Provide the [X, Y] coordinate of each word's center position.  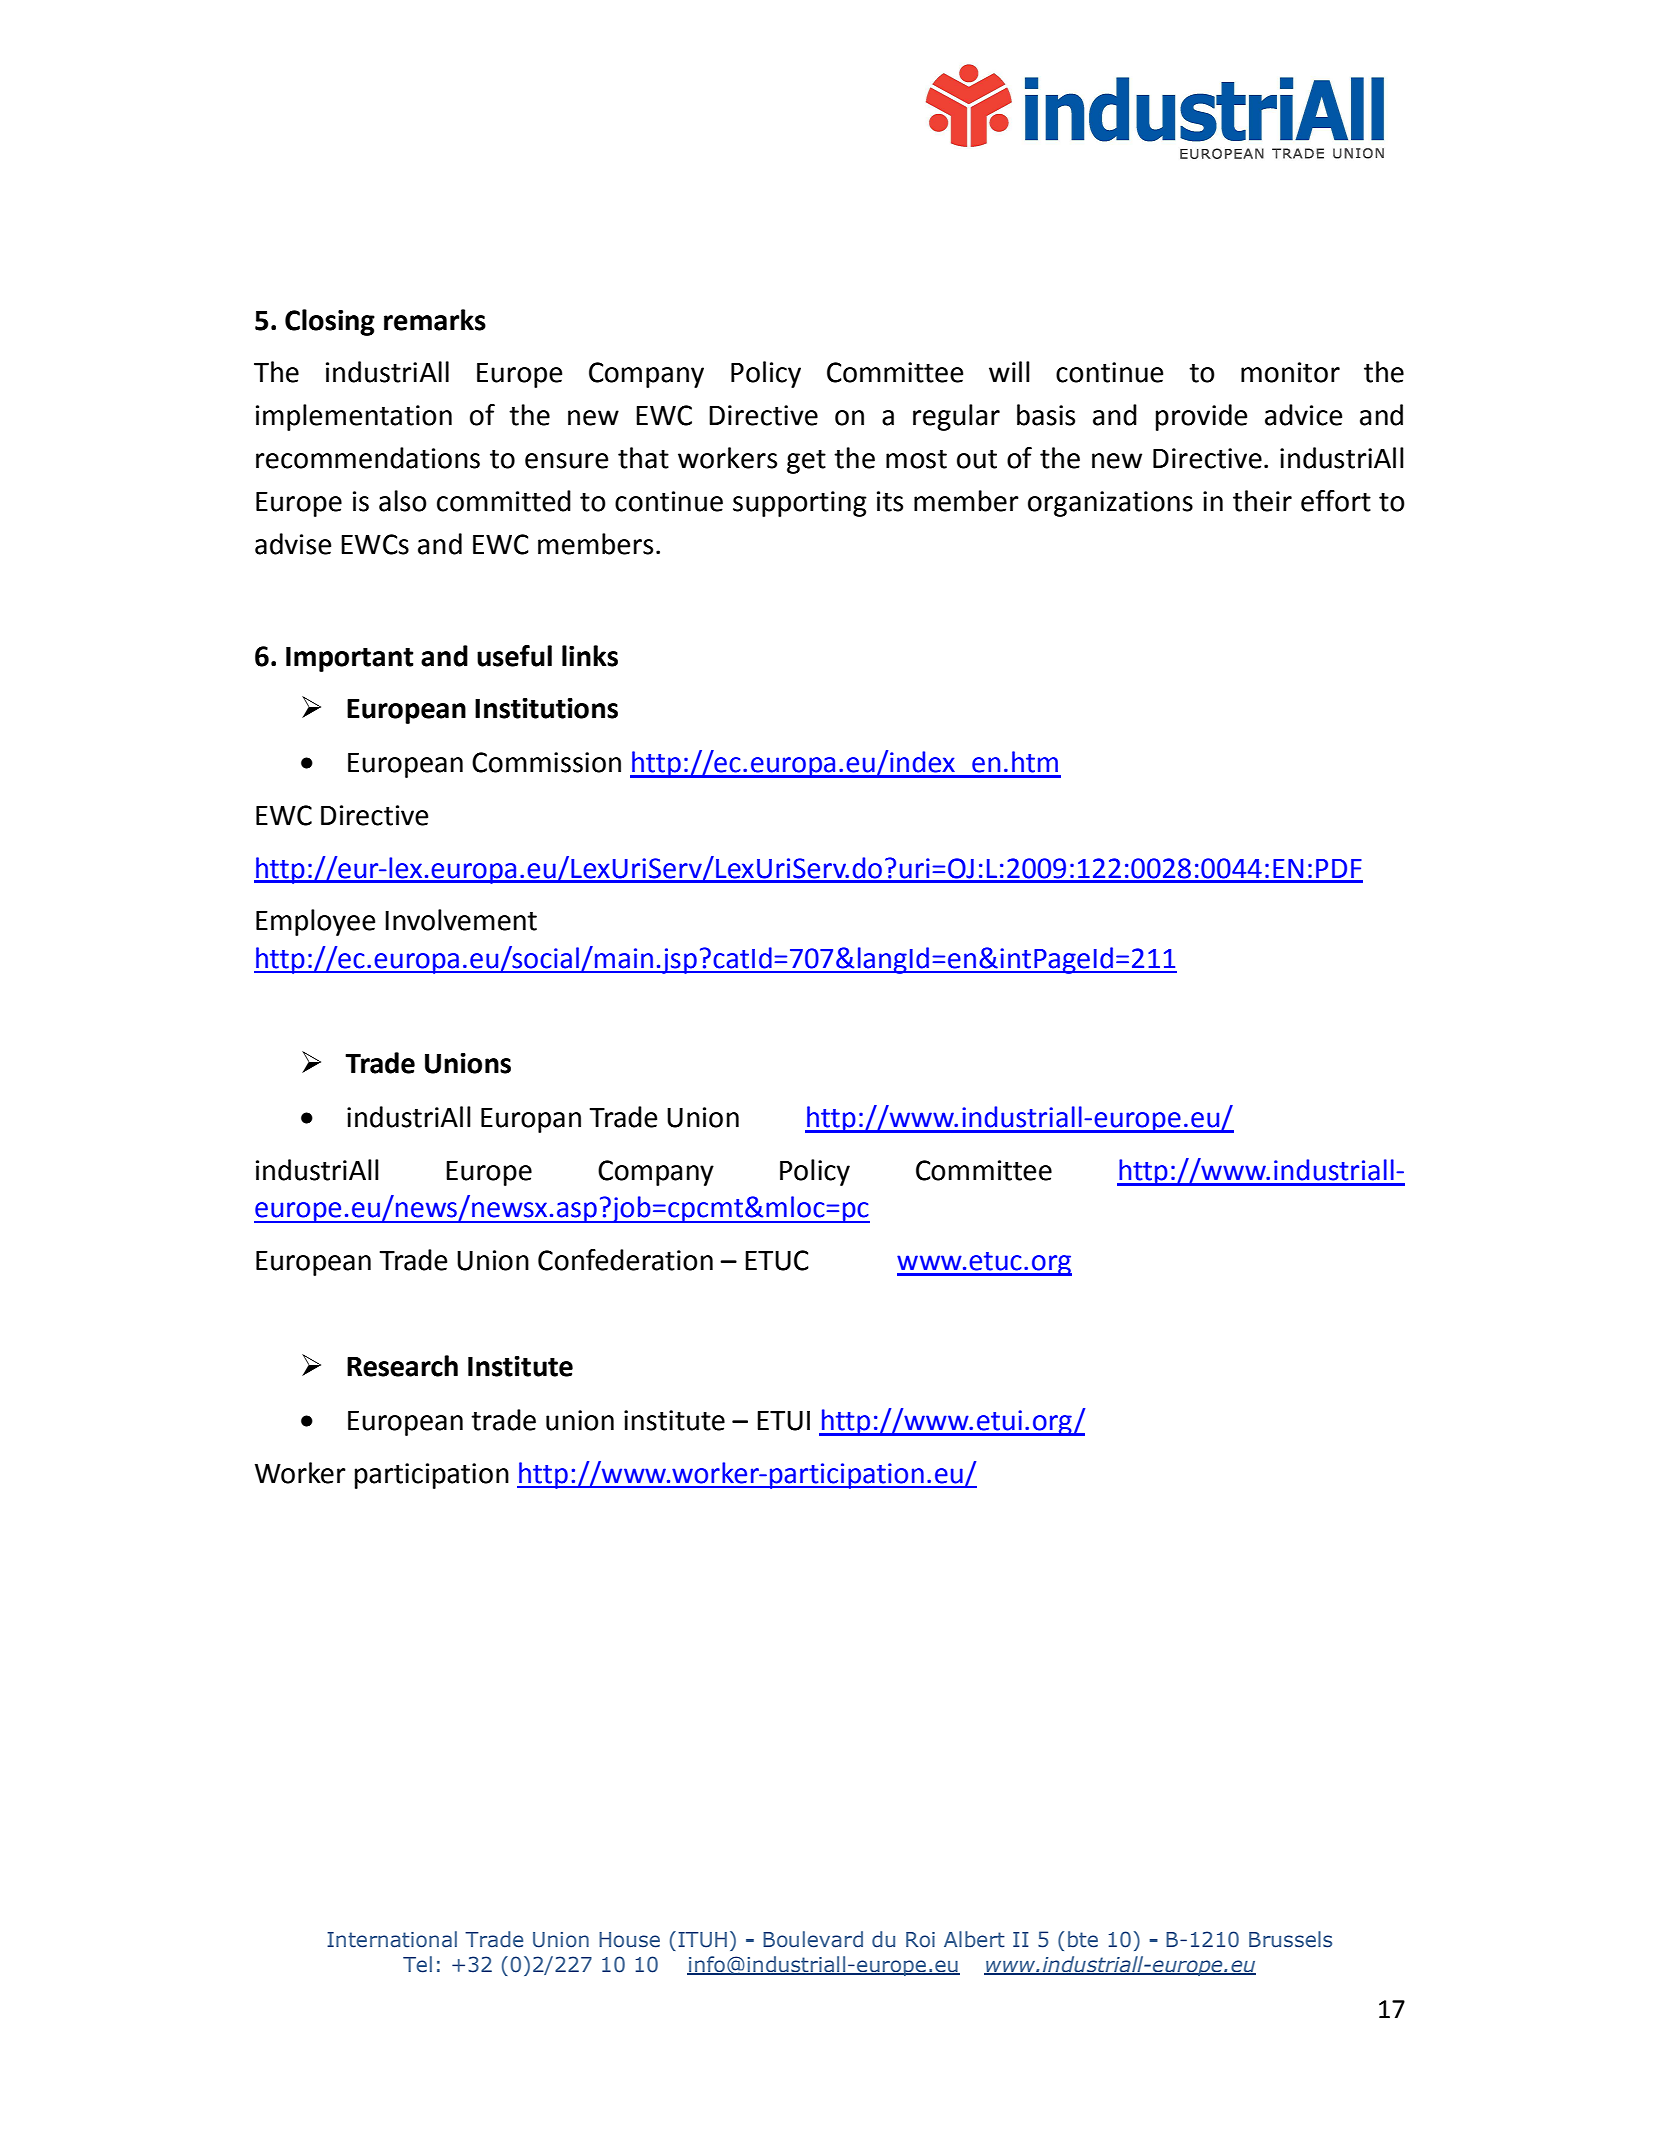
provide [1201, 417]
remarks [435, 320]
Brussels [1290, 1939]
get [806, 462]
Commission [546, 762]
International [392, 1939]
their [1262, 501]
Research [402, 1366]
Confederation [625, 1260]
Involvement [461, 920]
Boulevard [813, 1939]
